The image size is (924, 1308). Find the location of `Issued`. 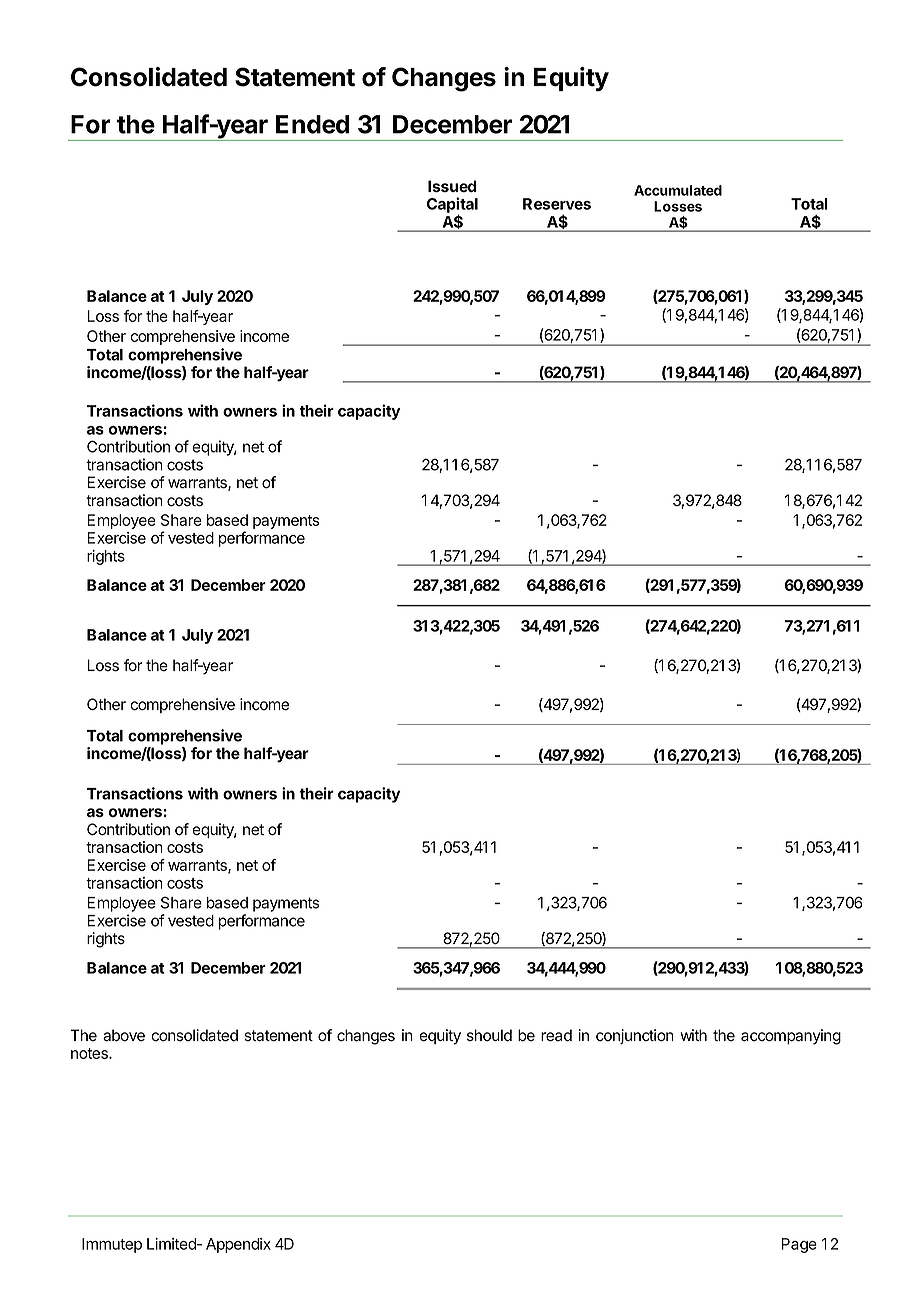

Issued is located at coordinates (452, 186).
